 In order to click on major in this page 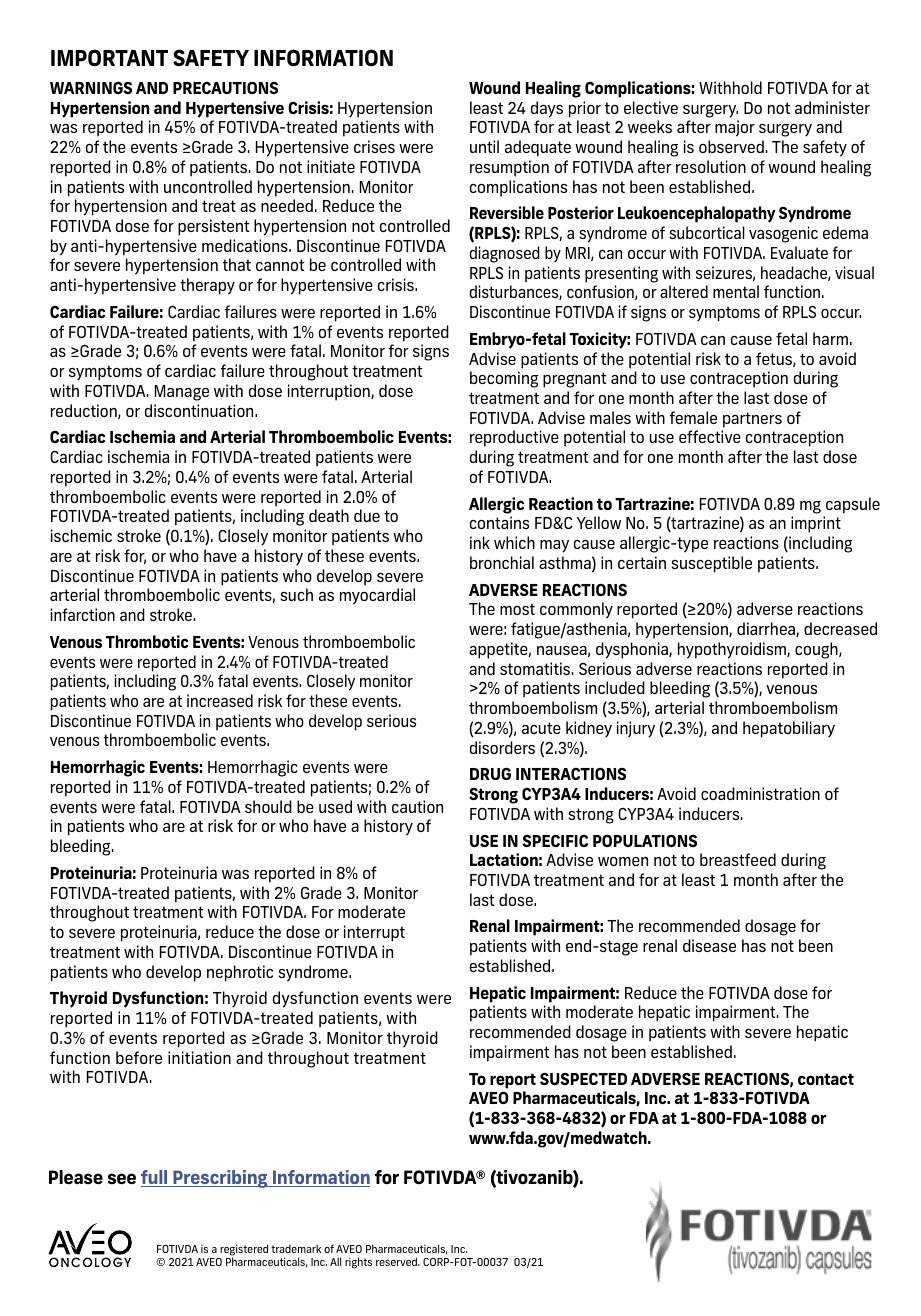, I will do `click(735, 128)`.
